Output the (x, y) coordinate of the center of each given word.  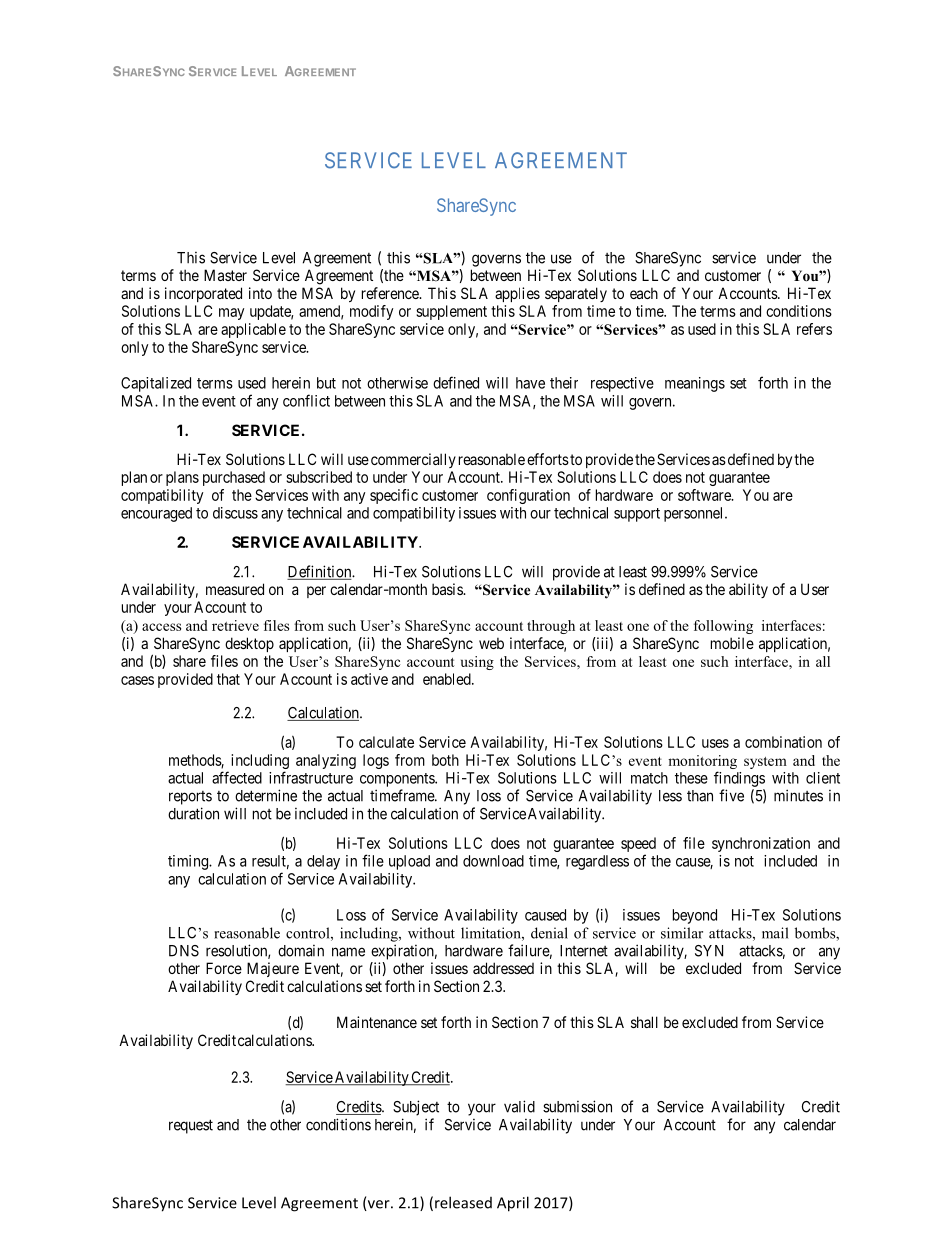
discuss (235, 513)
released (463, 1202)
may (231, 314)
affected (237, 777)
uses (715, 743)
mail (775, 933)
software (705, 495)
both (445, 760)
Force (224, 968)
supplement (451, 312)
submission (577, 1106)
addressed (503, 968)
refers (814, 329)
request (191, 1126)
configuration (528, 496)
